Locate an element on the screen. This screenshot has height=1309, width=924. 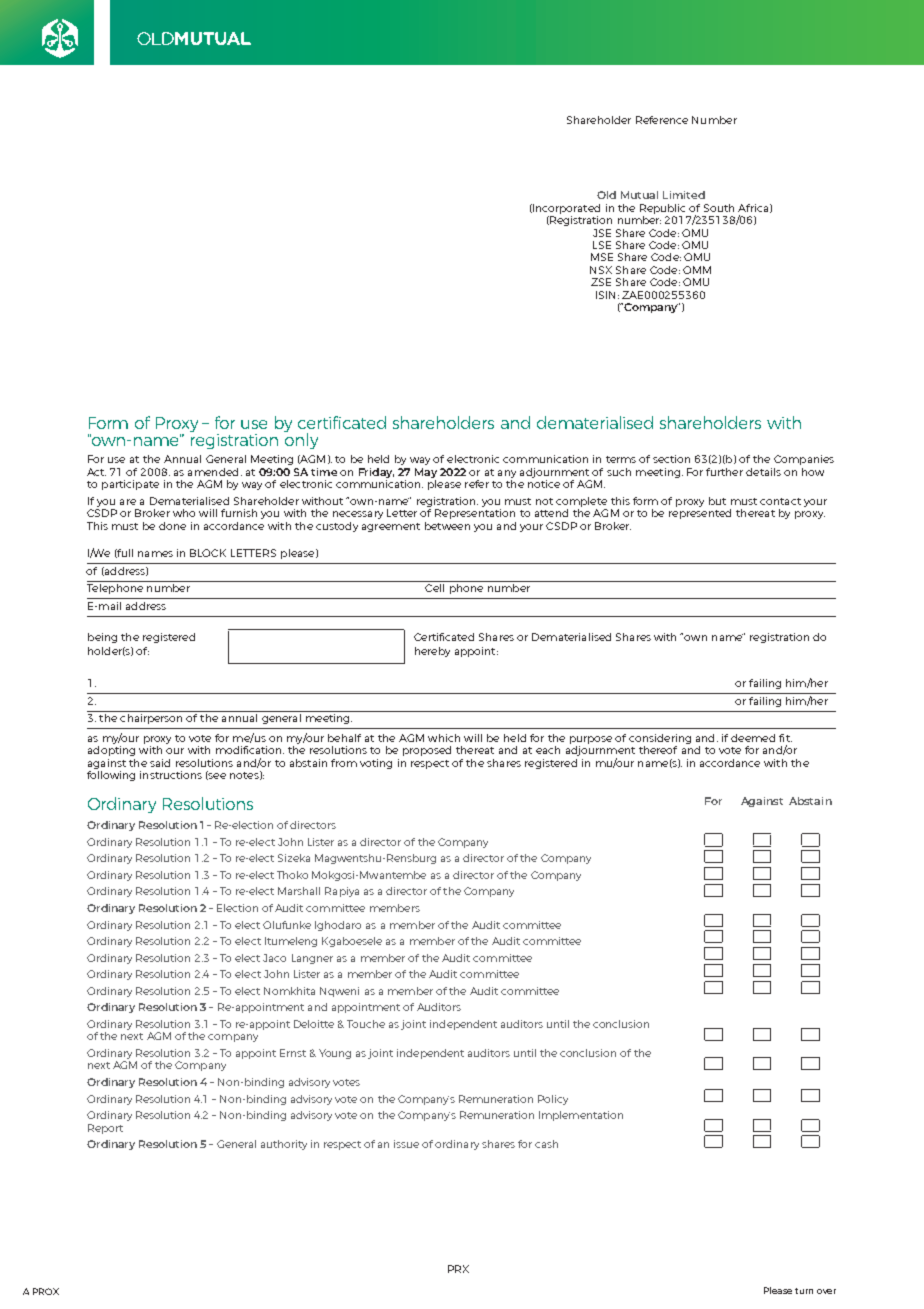
further is located at coordinates (724, 472).
